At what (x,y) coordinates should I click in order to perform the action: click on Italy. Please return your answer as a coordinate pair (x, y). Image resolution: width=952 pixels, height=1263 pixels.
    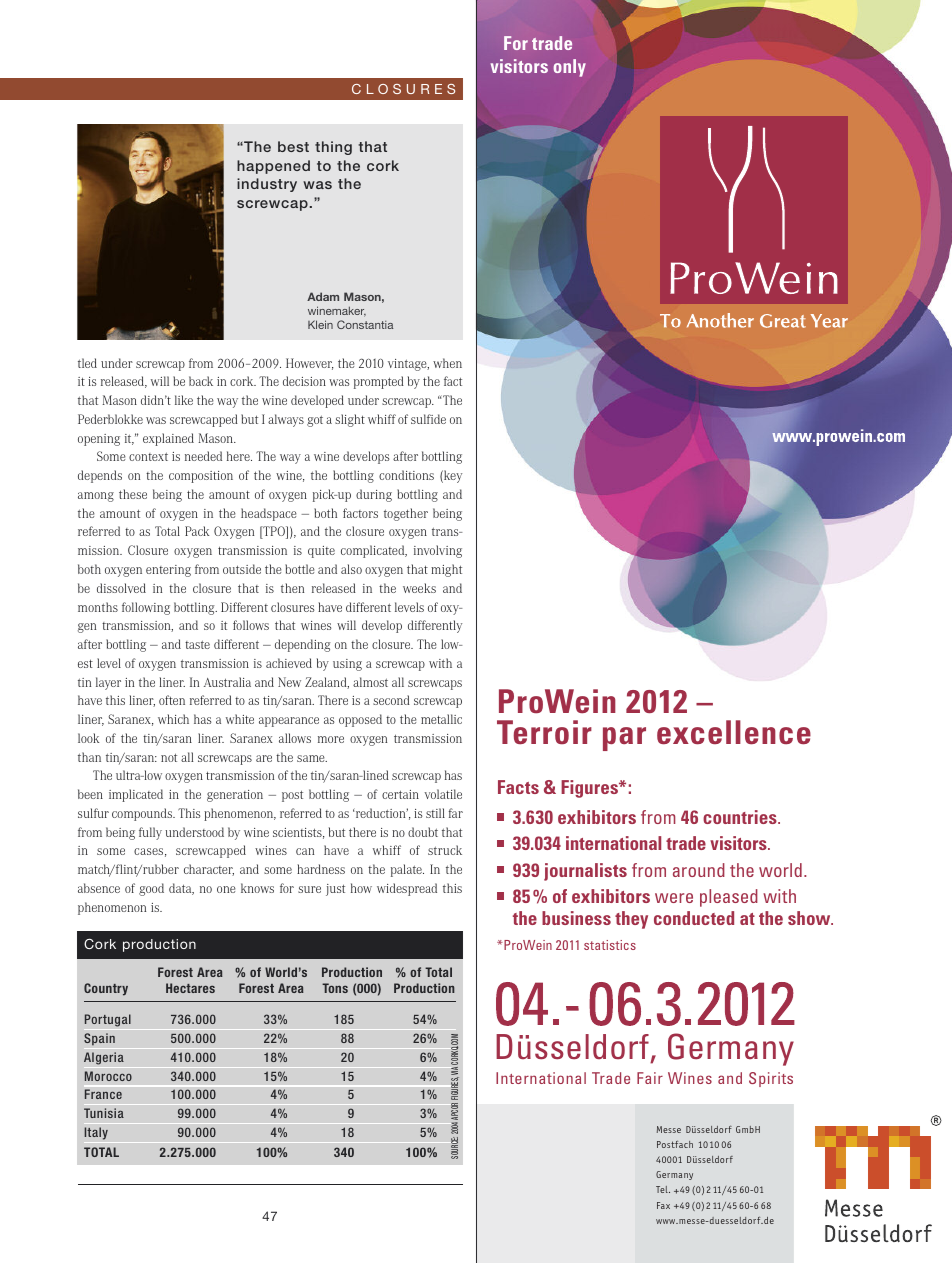
    Looking at the image, I should click on (96, 1133).
